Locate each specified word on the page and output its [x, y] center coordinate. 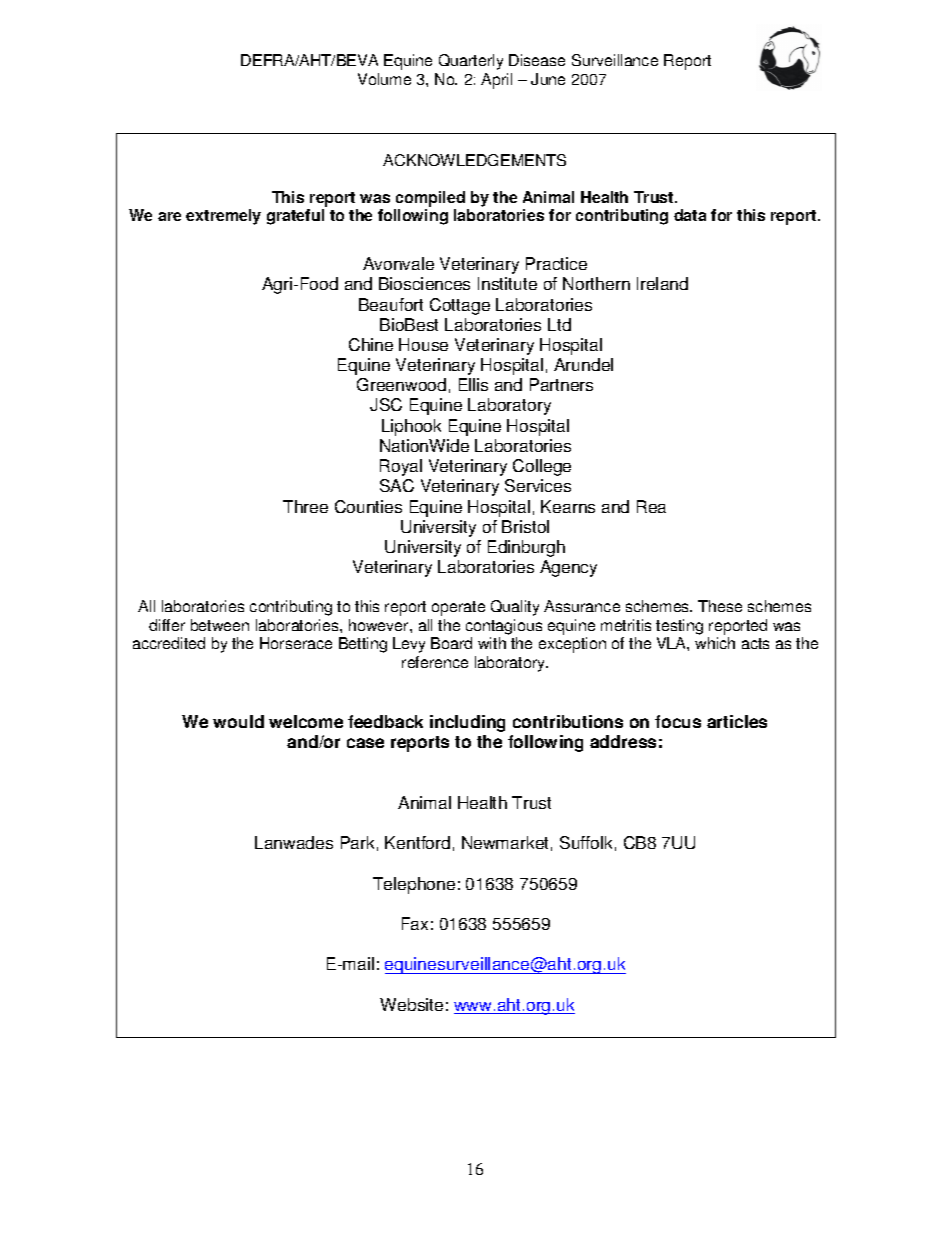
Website [411, 1004]
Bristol [525, 526]
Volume [384, 79]
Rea [651, 506]
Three [305, 506]
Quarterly [471, 62]
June [548, 79]
